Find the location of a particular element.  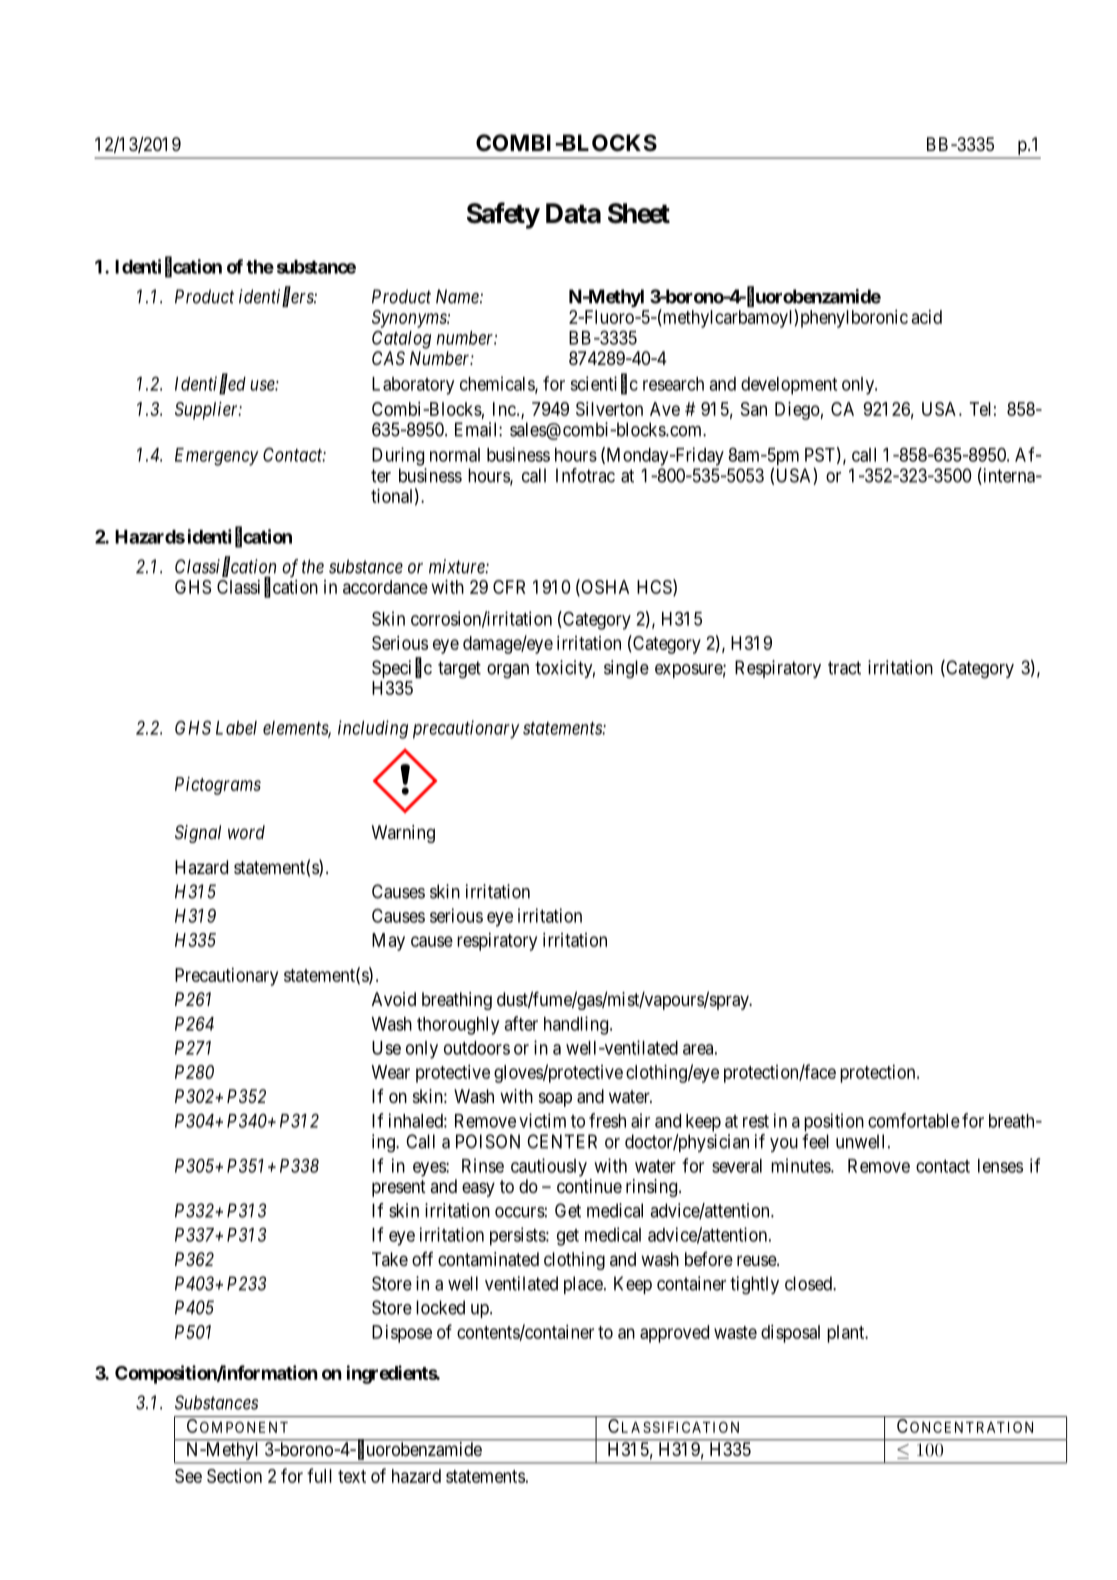

comfortable is located at coordinates (914, 1120).
